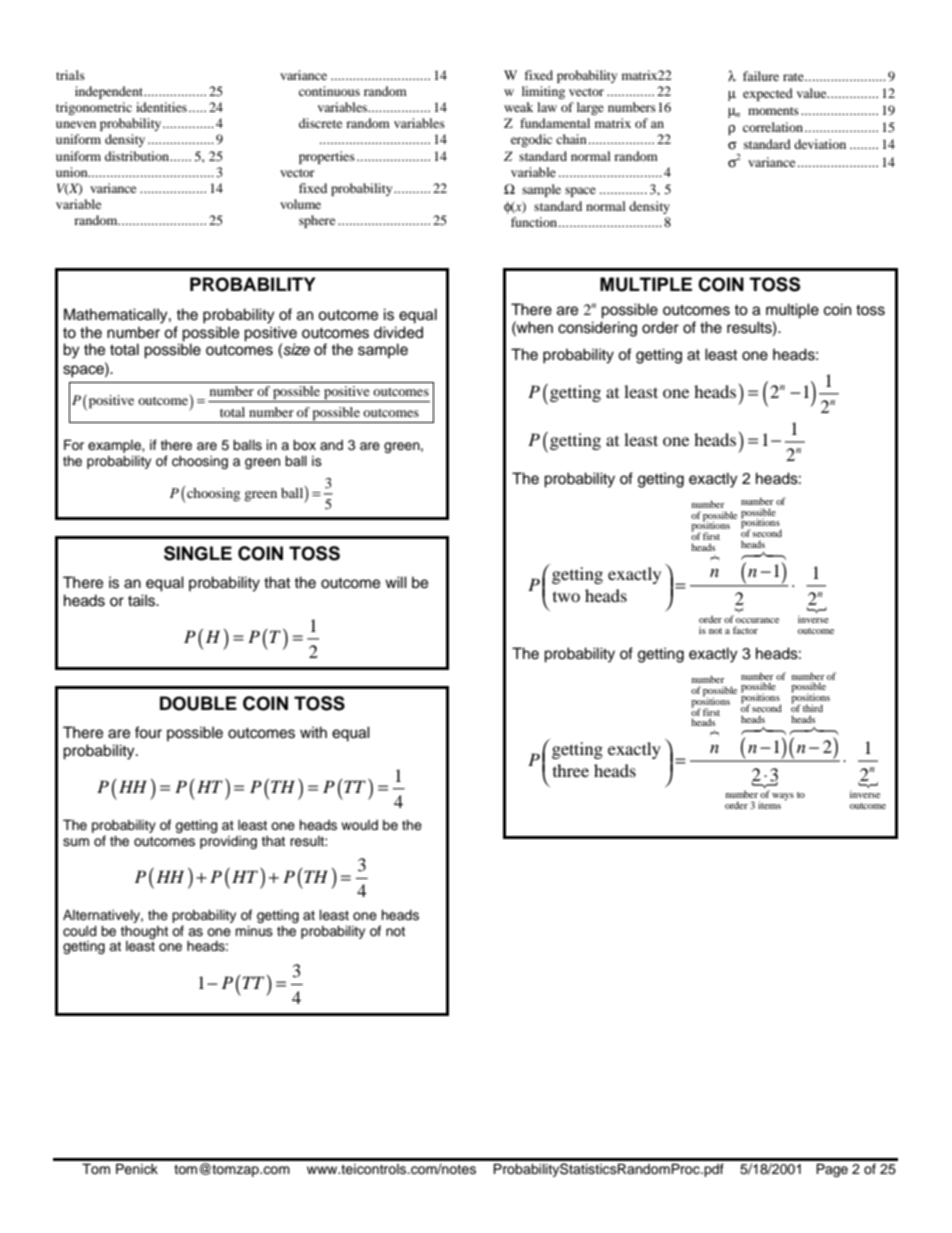 This screenshot has width=952, height=1233. What do you see at coordinates (768, 94) in the screenshot?
I see `expected` at bounding box center [768, 94].
